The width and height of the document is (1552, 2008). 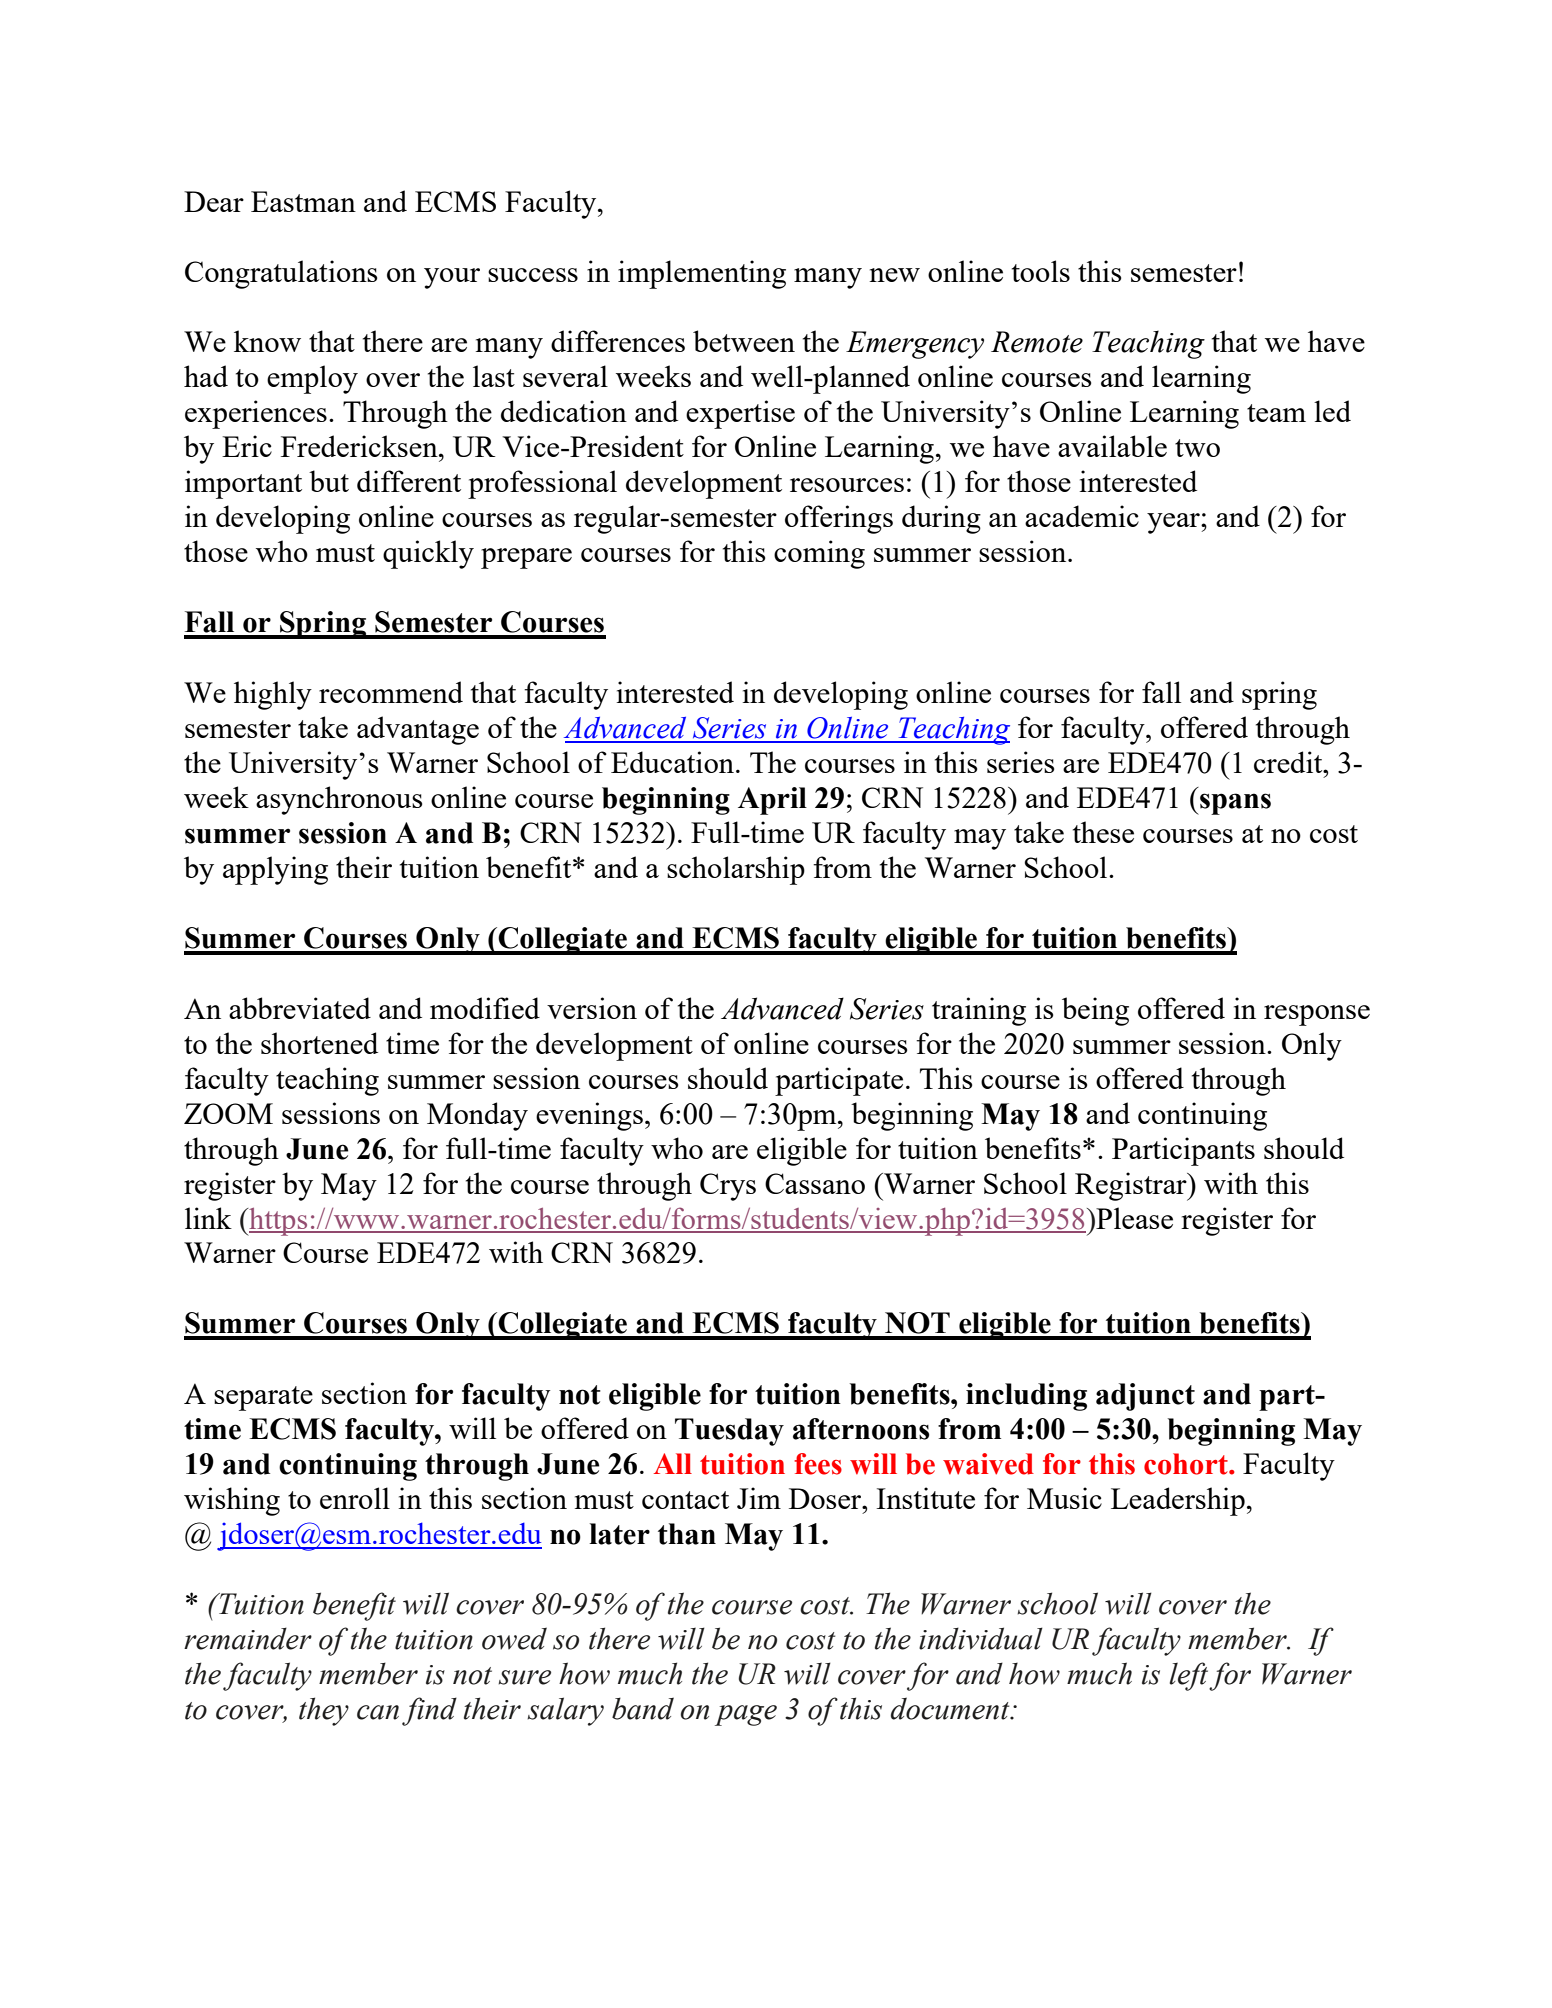 What do you see at coordinates (324, 1711) in the document?
I see `they` at bounding box center [324, 1711].
